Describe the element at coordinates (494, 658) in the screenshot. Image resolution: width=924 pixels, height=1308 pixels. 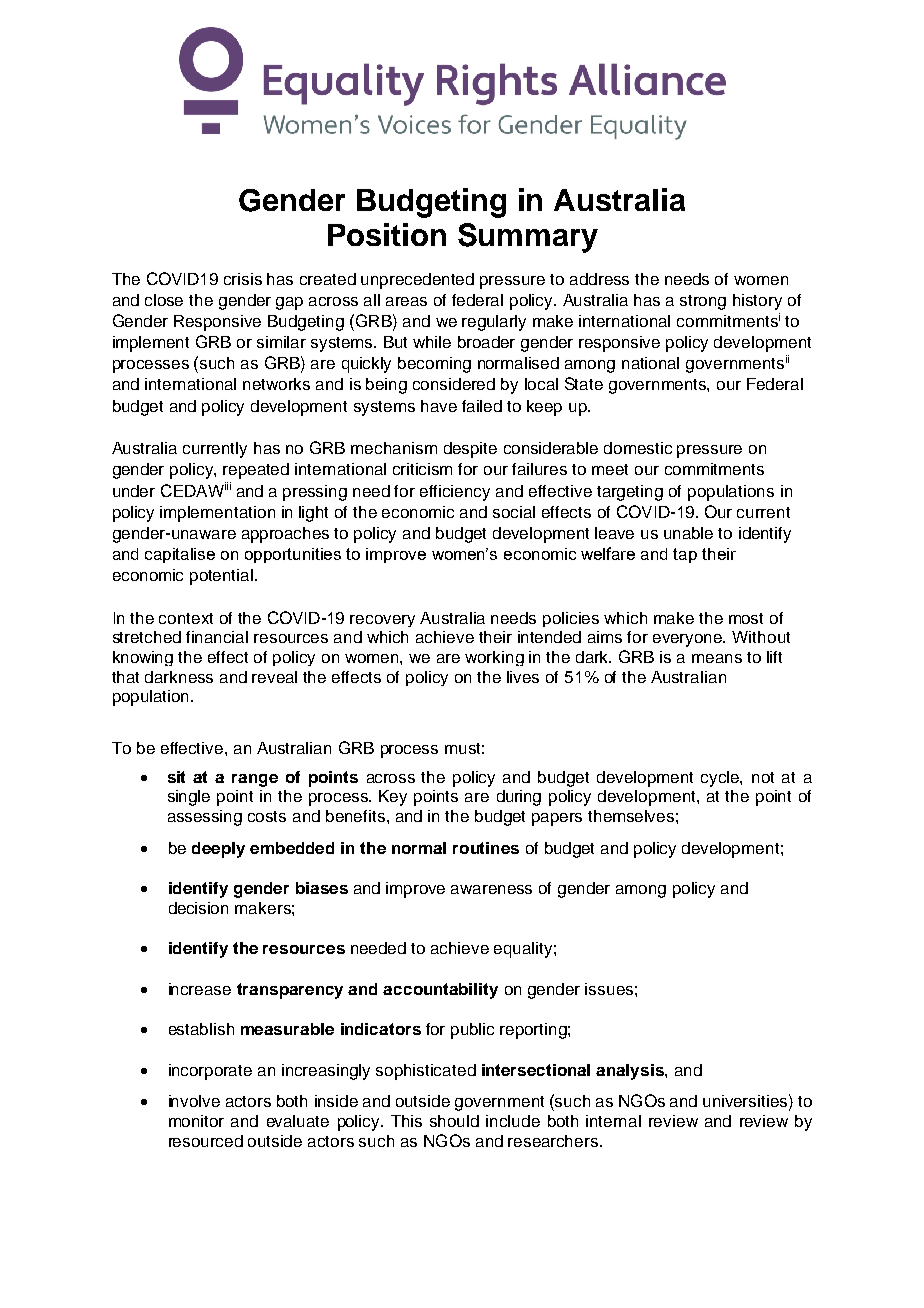
I see `working` at that location.
